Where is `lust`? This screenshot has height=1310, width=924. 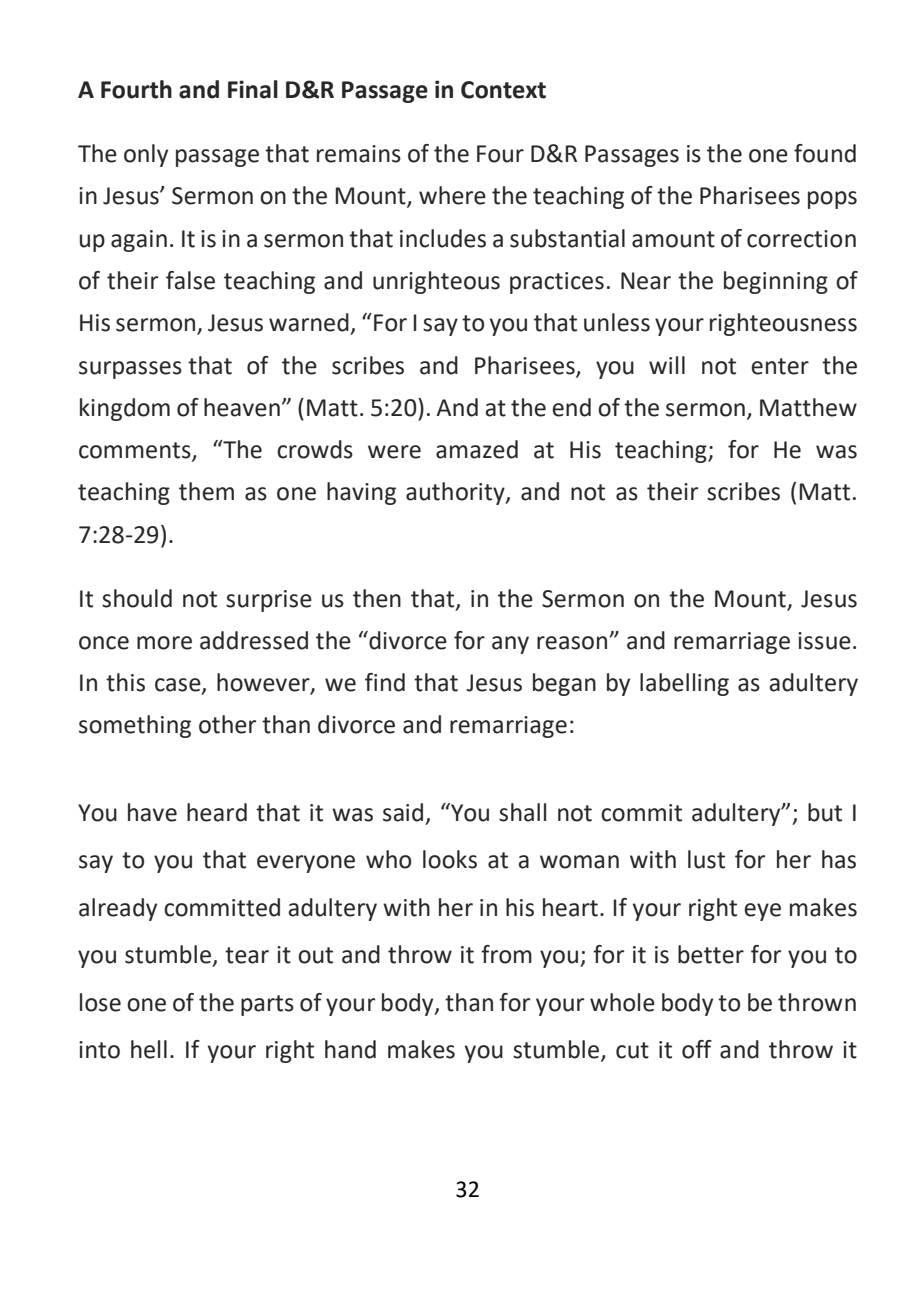
lust is located at coordinates (706, 859).
